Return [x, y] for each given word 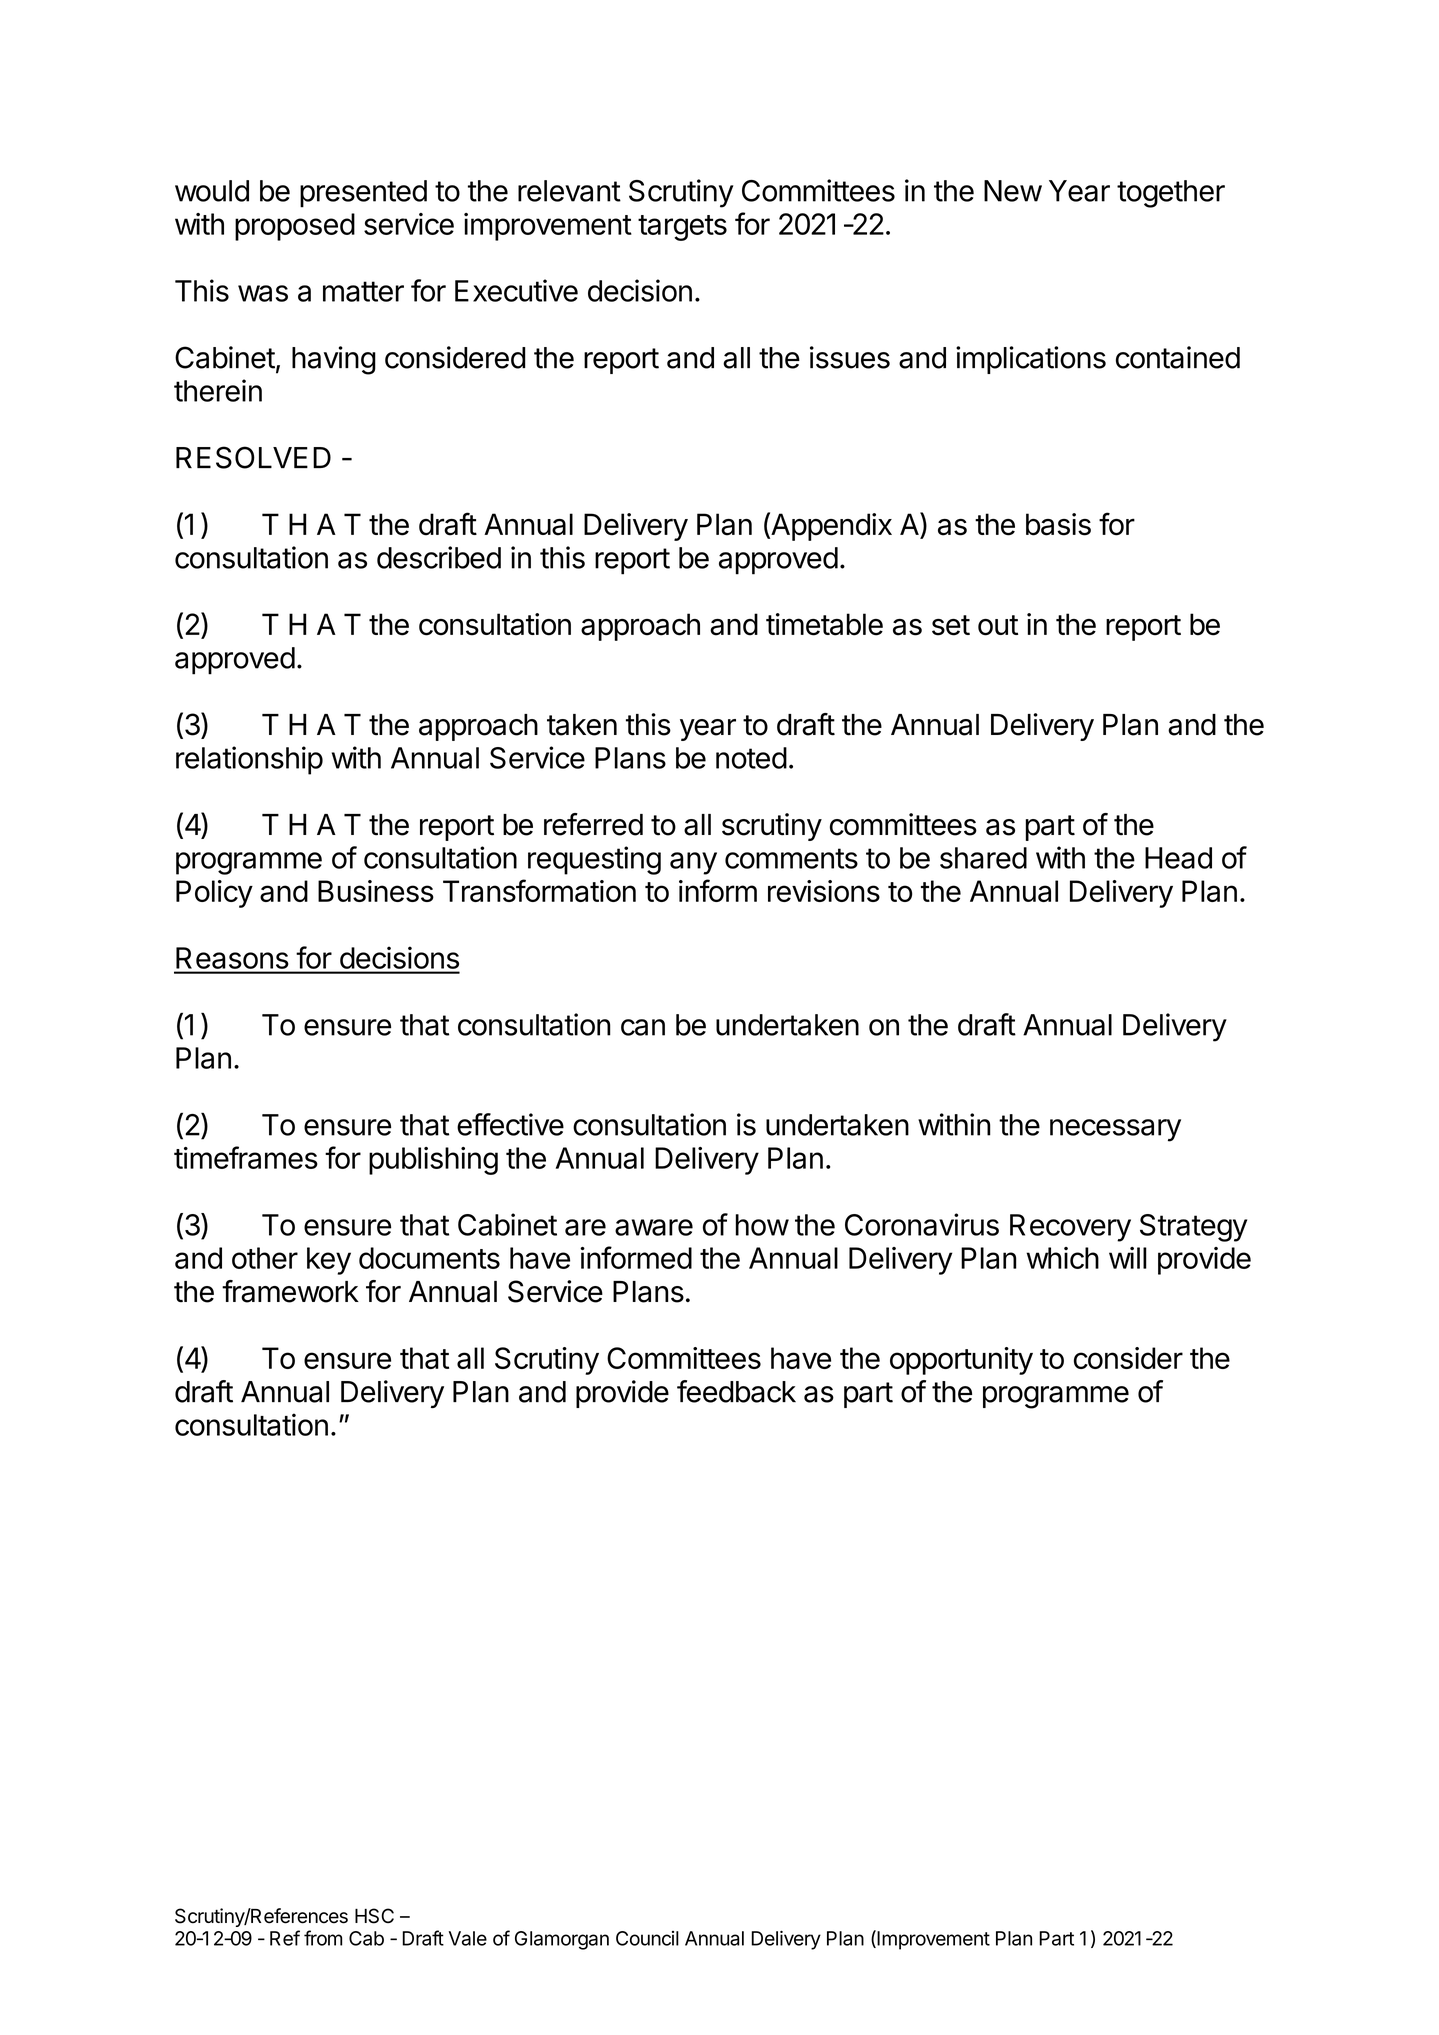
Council [647, 1938]
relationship [249, 760]
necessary [1115, 1130]
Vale [468, 1938]
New [1013, 191]
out [998, 625]
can [643, 1027]
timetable [824, 624]
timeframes [246, 1157]
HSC [374, 1916]
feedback [736, 1391]
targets [682, 228]
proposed [295, 227]
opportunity [961, 1361]
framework [290, 1291]
